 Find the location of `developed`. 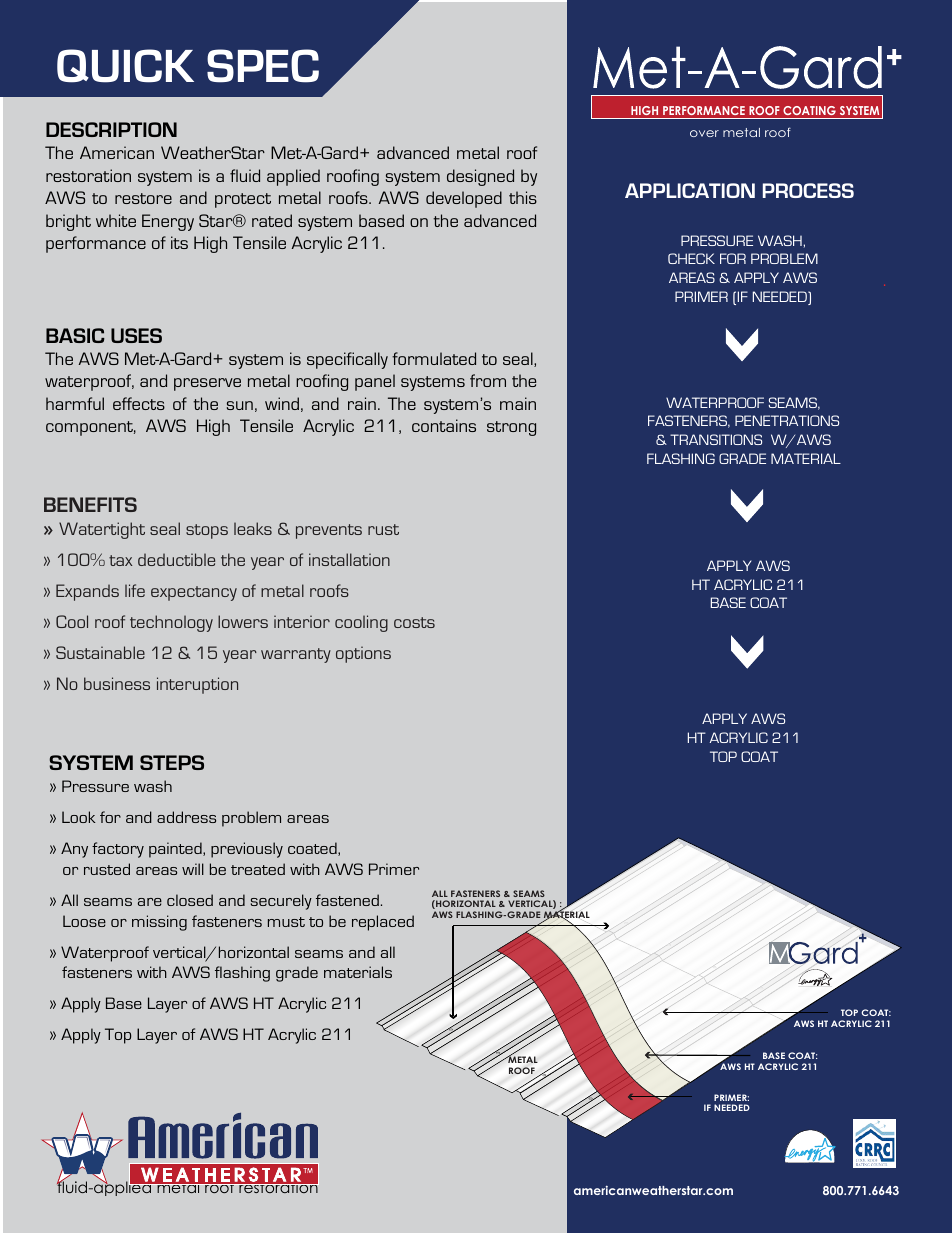

developed is located at coordinates (464, 199).
